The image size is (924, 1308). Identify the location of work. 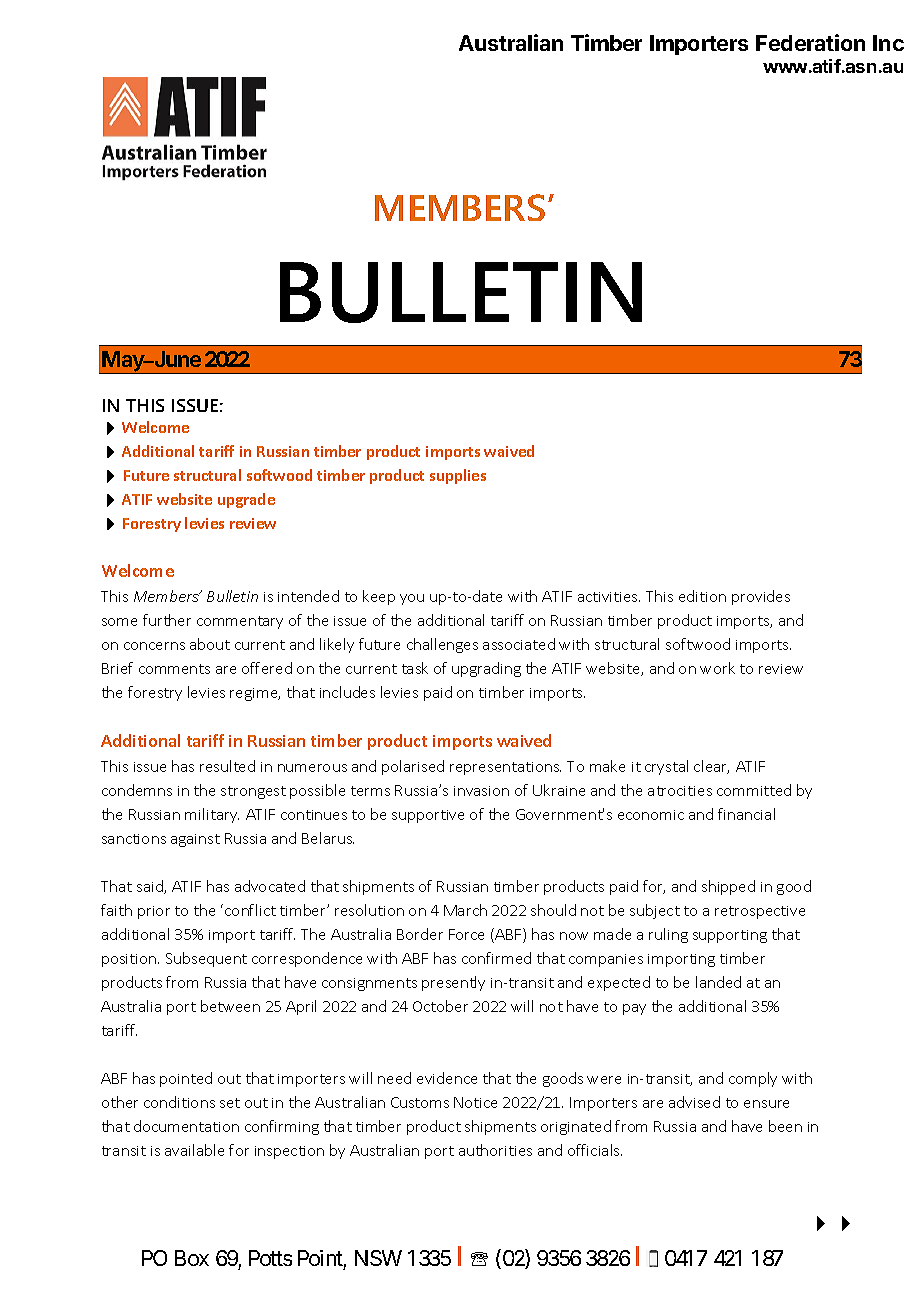
(717, 668).
